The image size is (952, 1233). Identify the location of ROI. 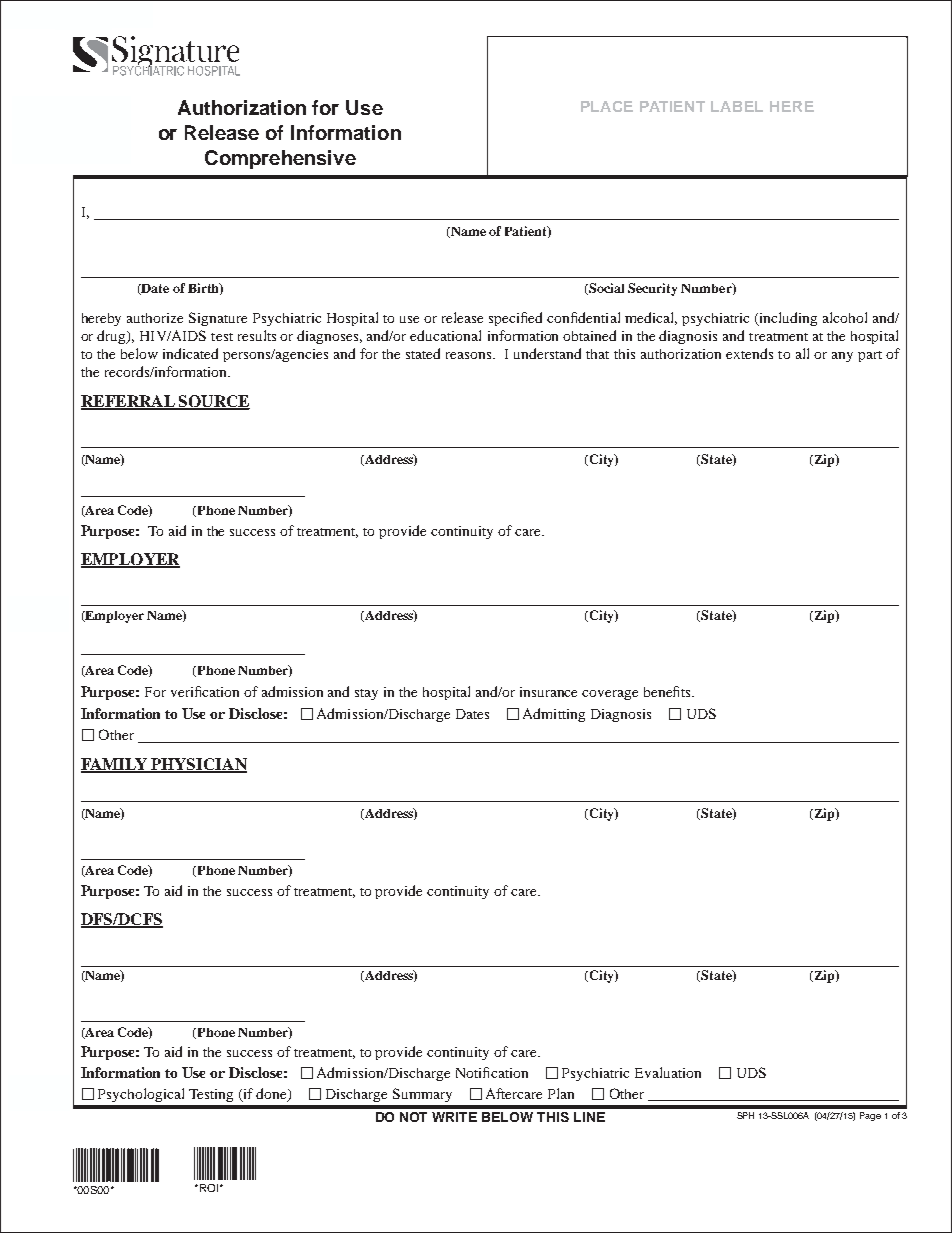
(207, 1188).
